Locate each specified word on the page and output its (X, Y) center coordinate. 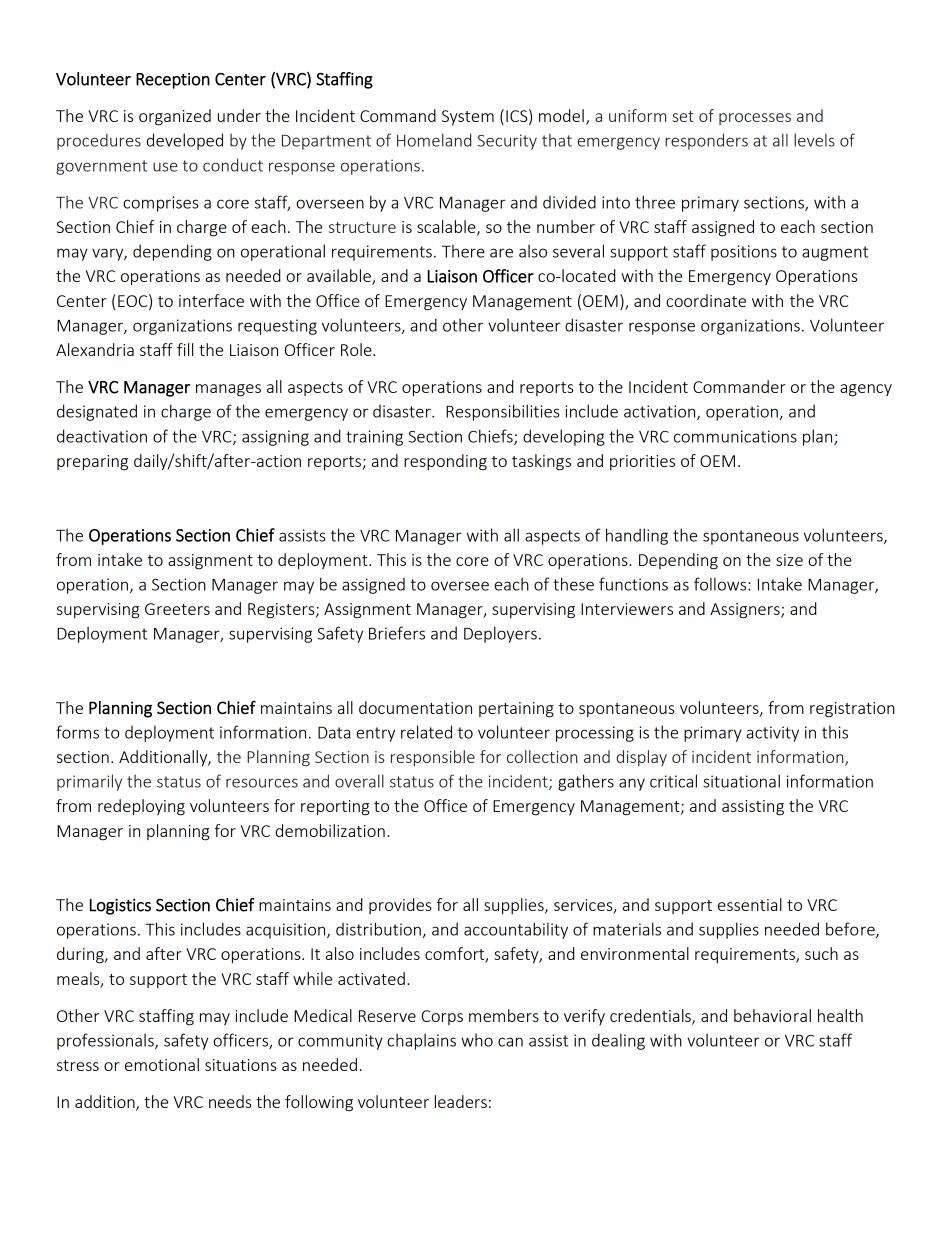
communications (735, 436)
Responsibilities (502, 412)
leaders (461, 1101)
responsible (433, 758)
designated (97, 412)
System (468, 117)
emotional (162, 1064)
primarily (89, 782)
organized (175, 117)
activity (772, 734)
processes (755, 119)
